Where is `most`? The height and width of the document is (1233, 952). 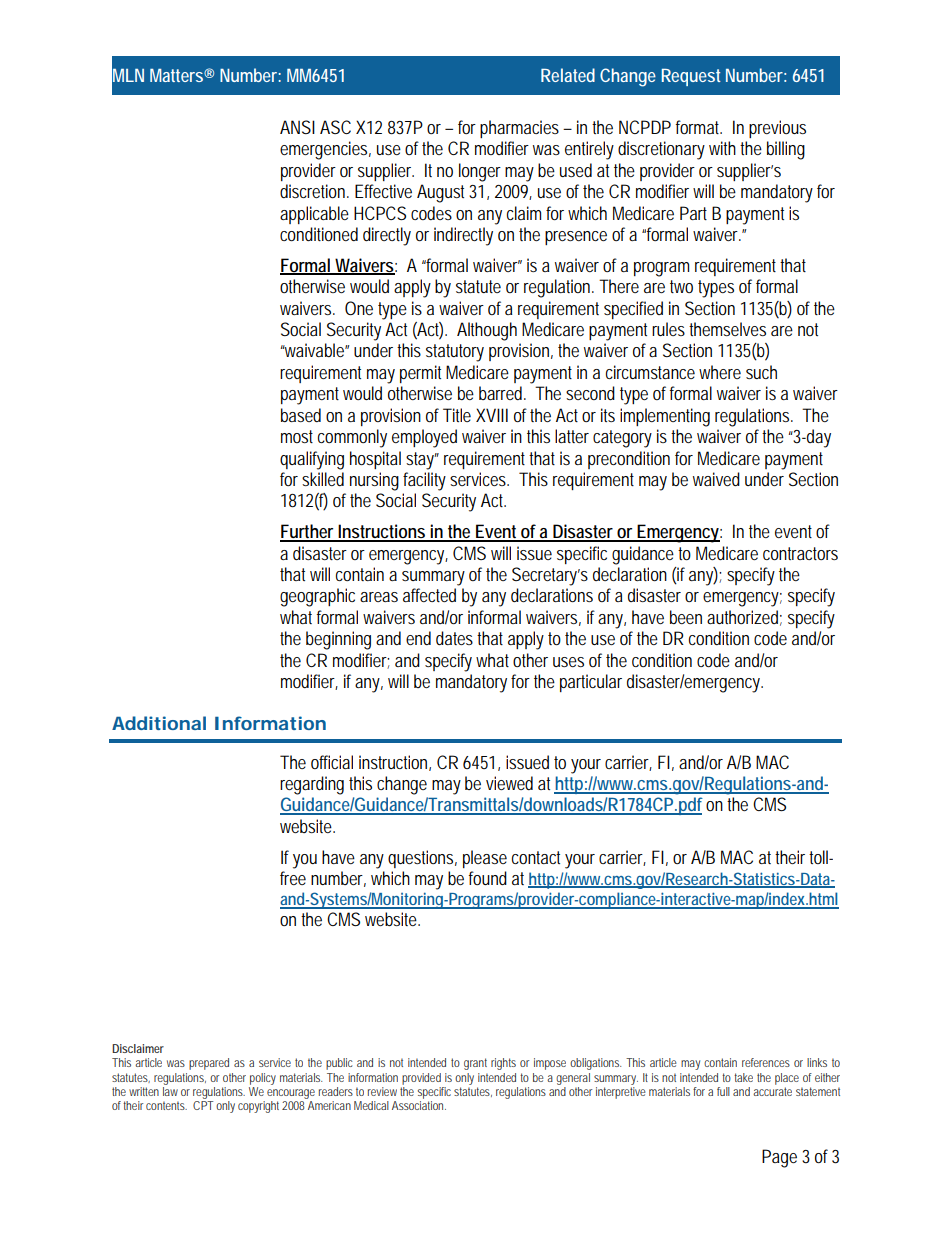 most is located at coordinates (297, 436).
